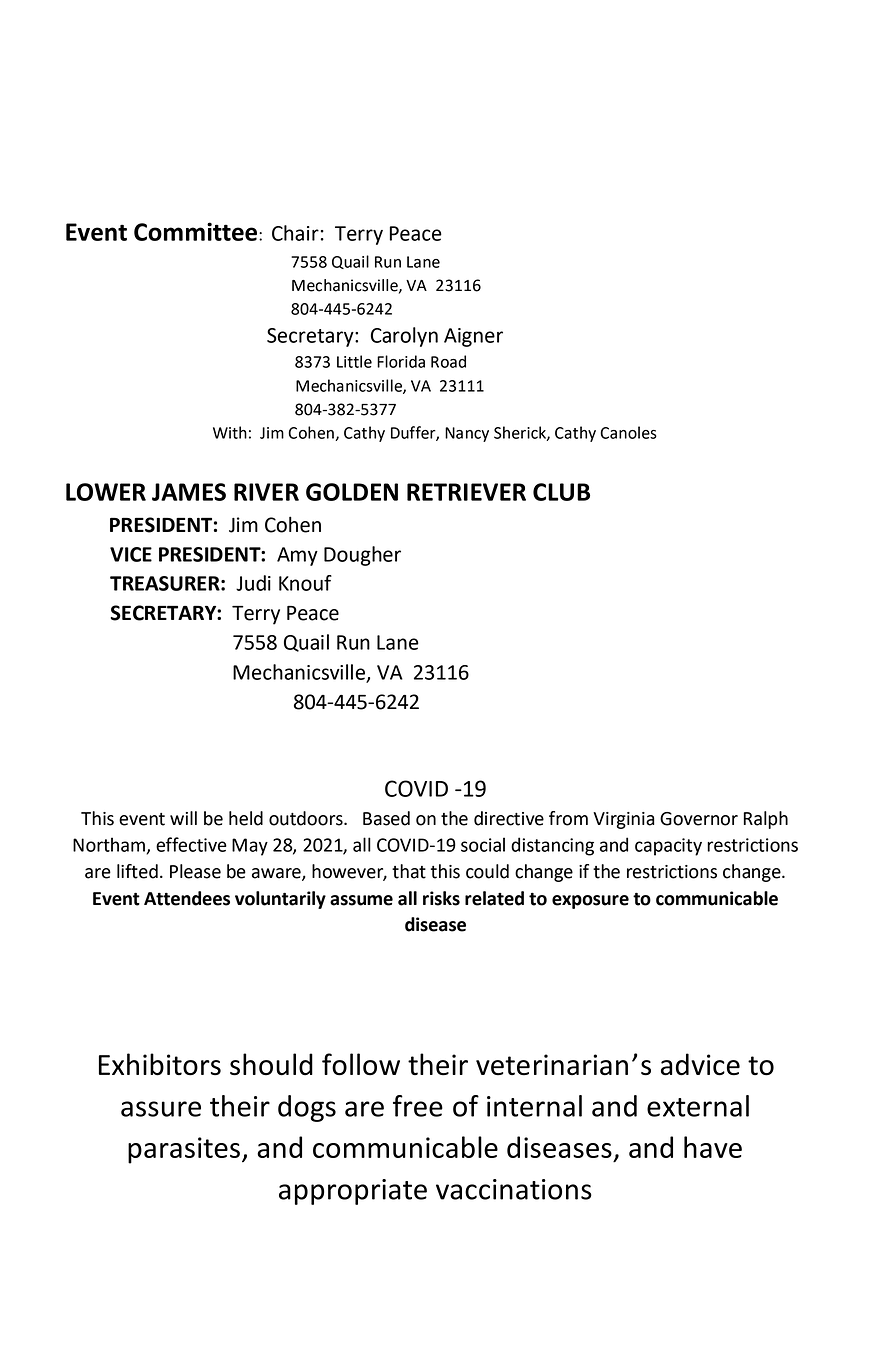  I want to click on Carolyn, so click(404, 337).
